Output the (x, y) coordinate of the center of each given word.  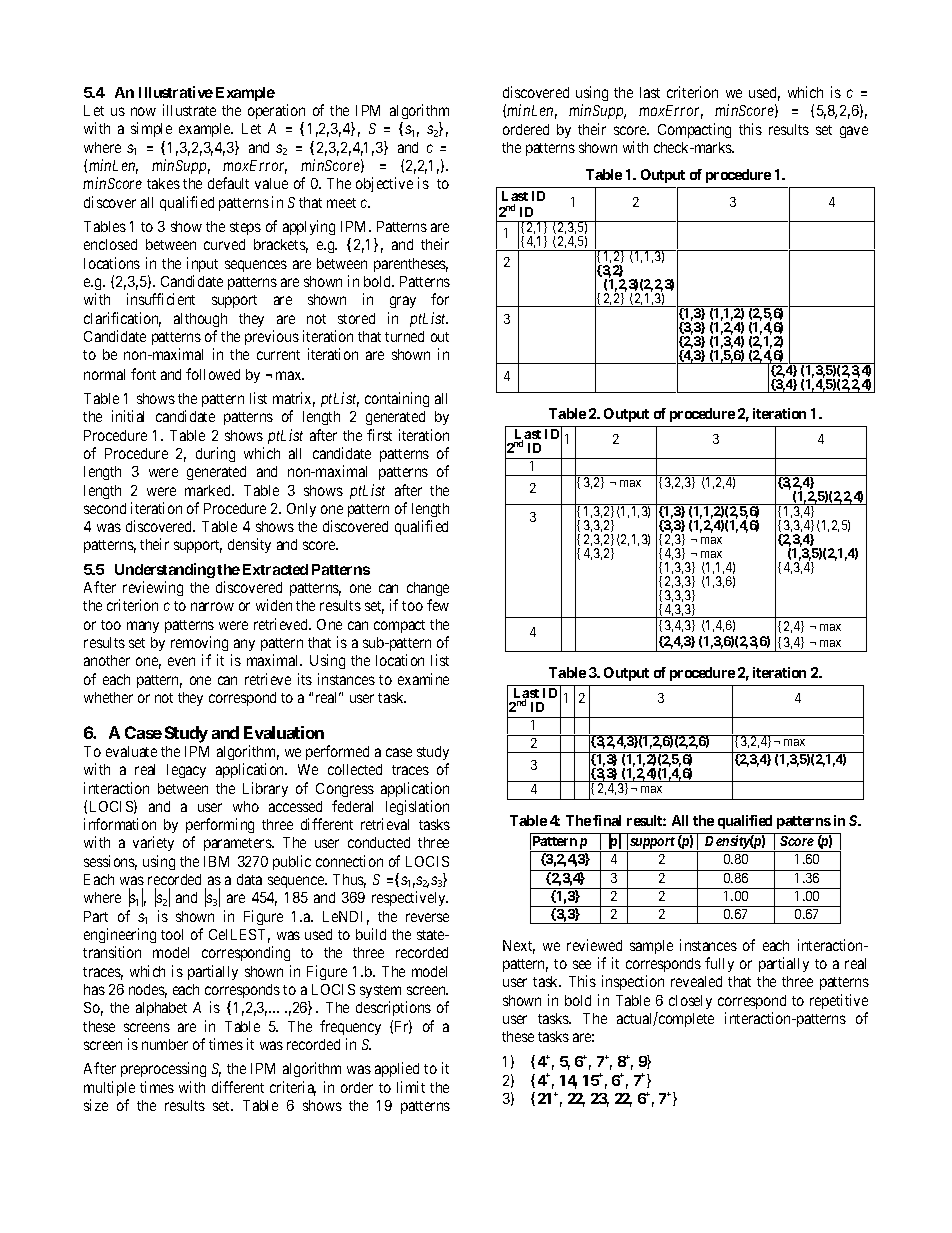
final (607, 820)
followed (213, 374)
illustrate (189, 110)
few (438, 605)
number (165, 1044)
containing (397, 399)
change (428, 589)
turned (404, 336)
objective (384, 184)
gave (854, 132)
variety (153, 843)
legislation (417, 807)
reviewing (153, 588)
